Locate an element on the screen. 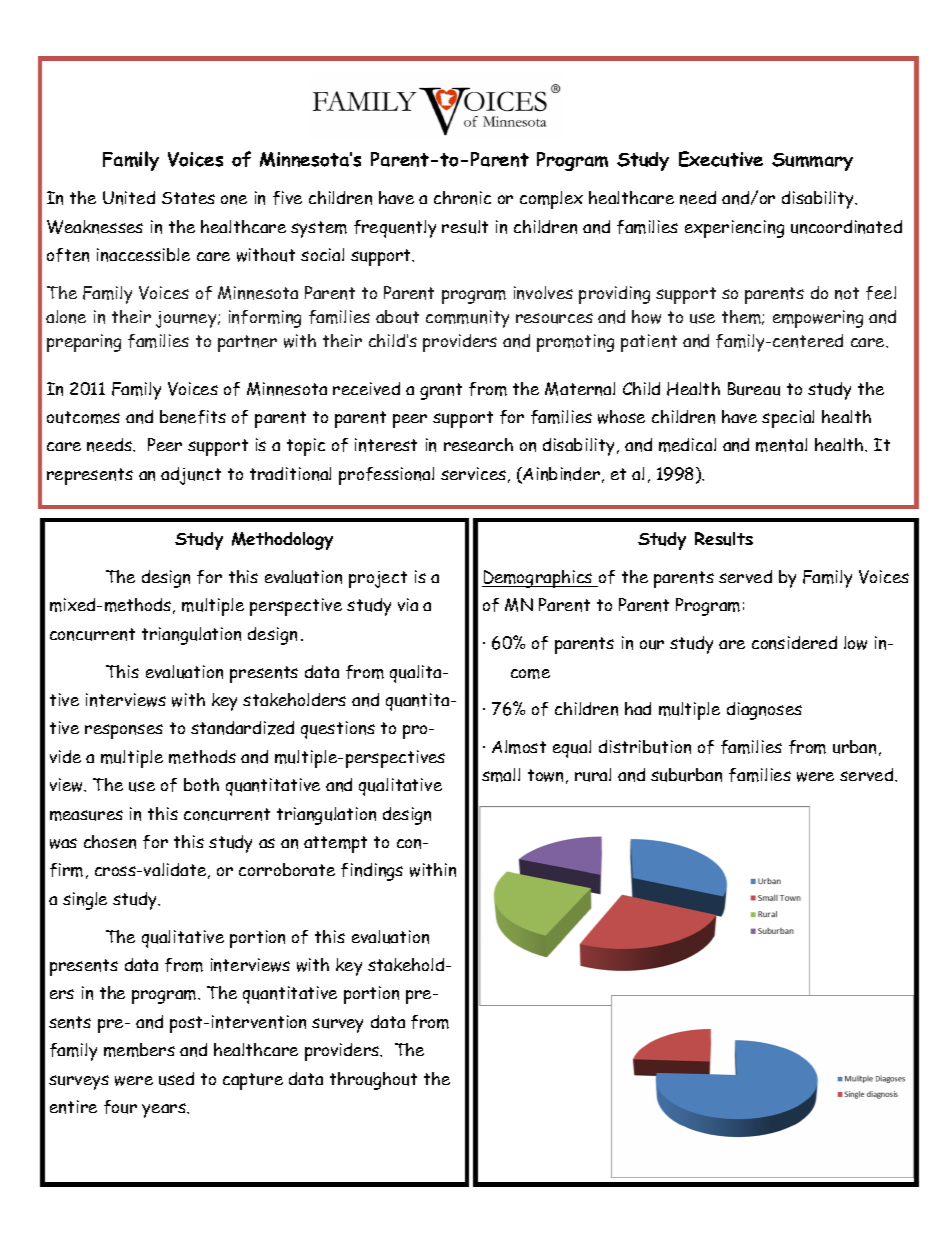 This screenshot has width=952, height=1233. throughout is located at coordinates (373, 1081).
